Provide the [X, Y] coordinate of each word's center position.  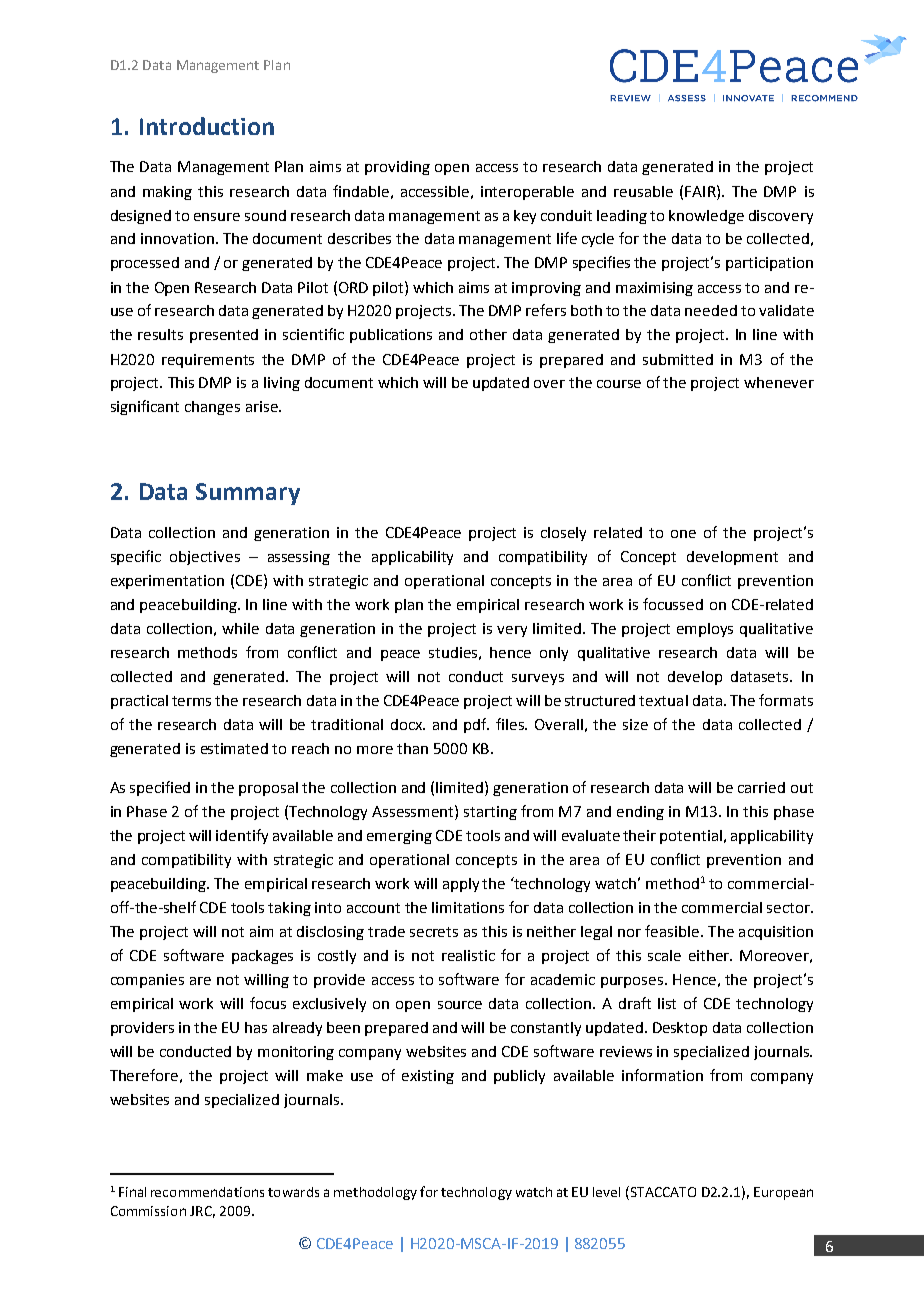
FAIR [701, 191]
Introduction [207, 126]
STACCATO [662, 1193]
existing [428, 1077]
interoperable [527, 193]
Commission [148, 1211]
